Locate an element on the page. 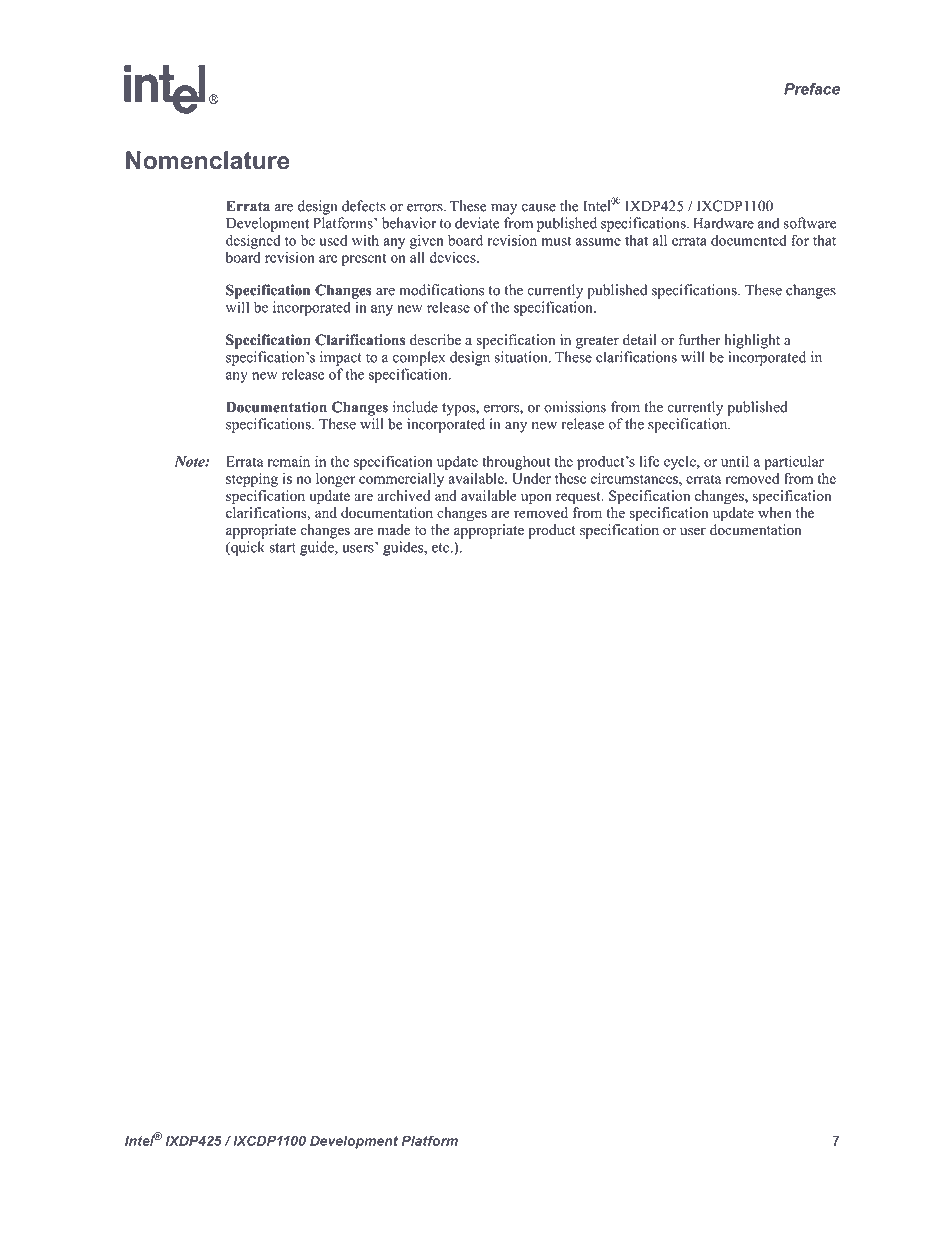 The width and height of the document is (952, 1233). highlight is located at coordinates (752, 341).
